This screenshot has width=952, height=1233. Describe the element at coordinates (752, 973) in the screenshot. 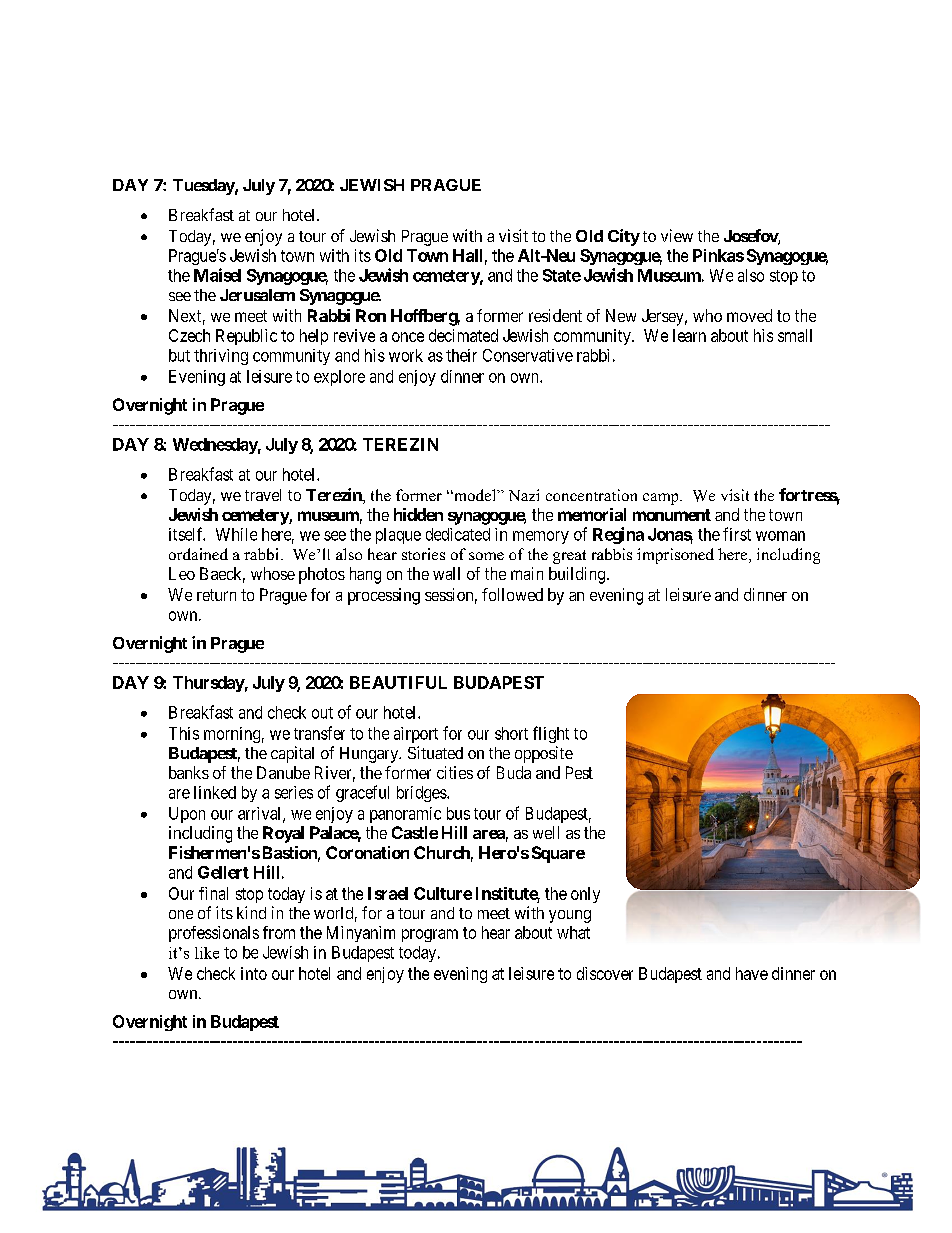

I see `have` at that location.
